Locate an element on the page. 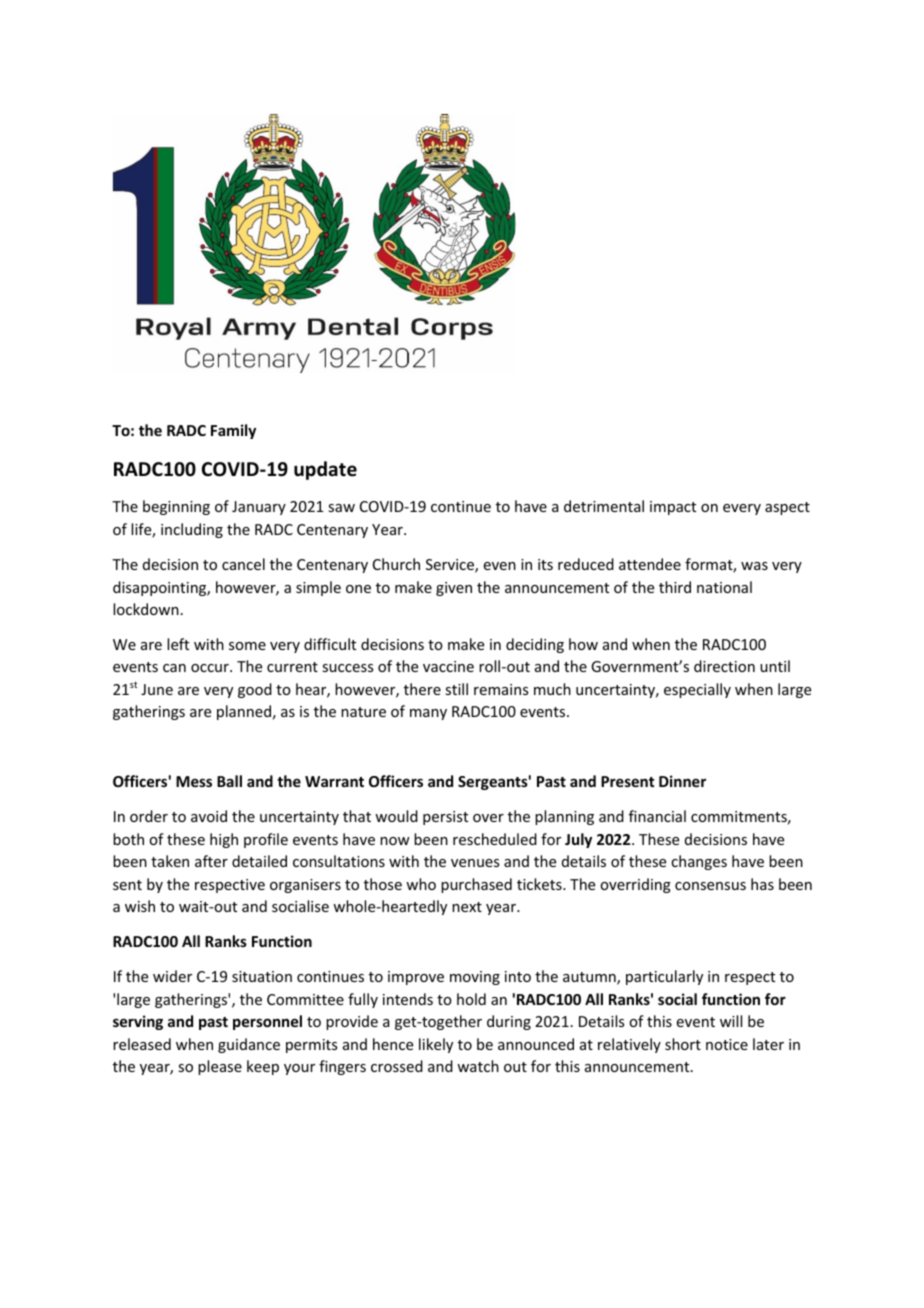  Dinner is located at coordinates (682, 781).
